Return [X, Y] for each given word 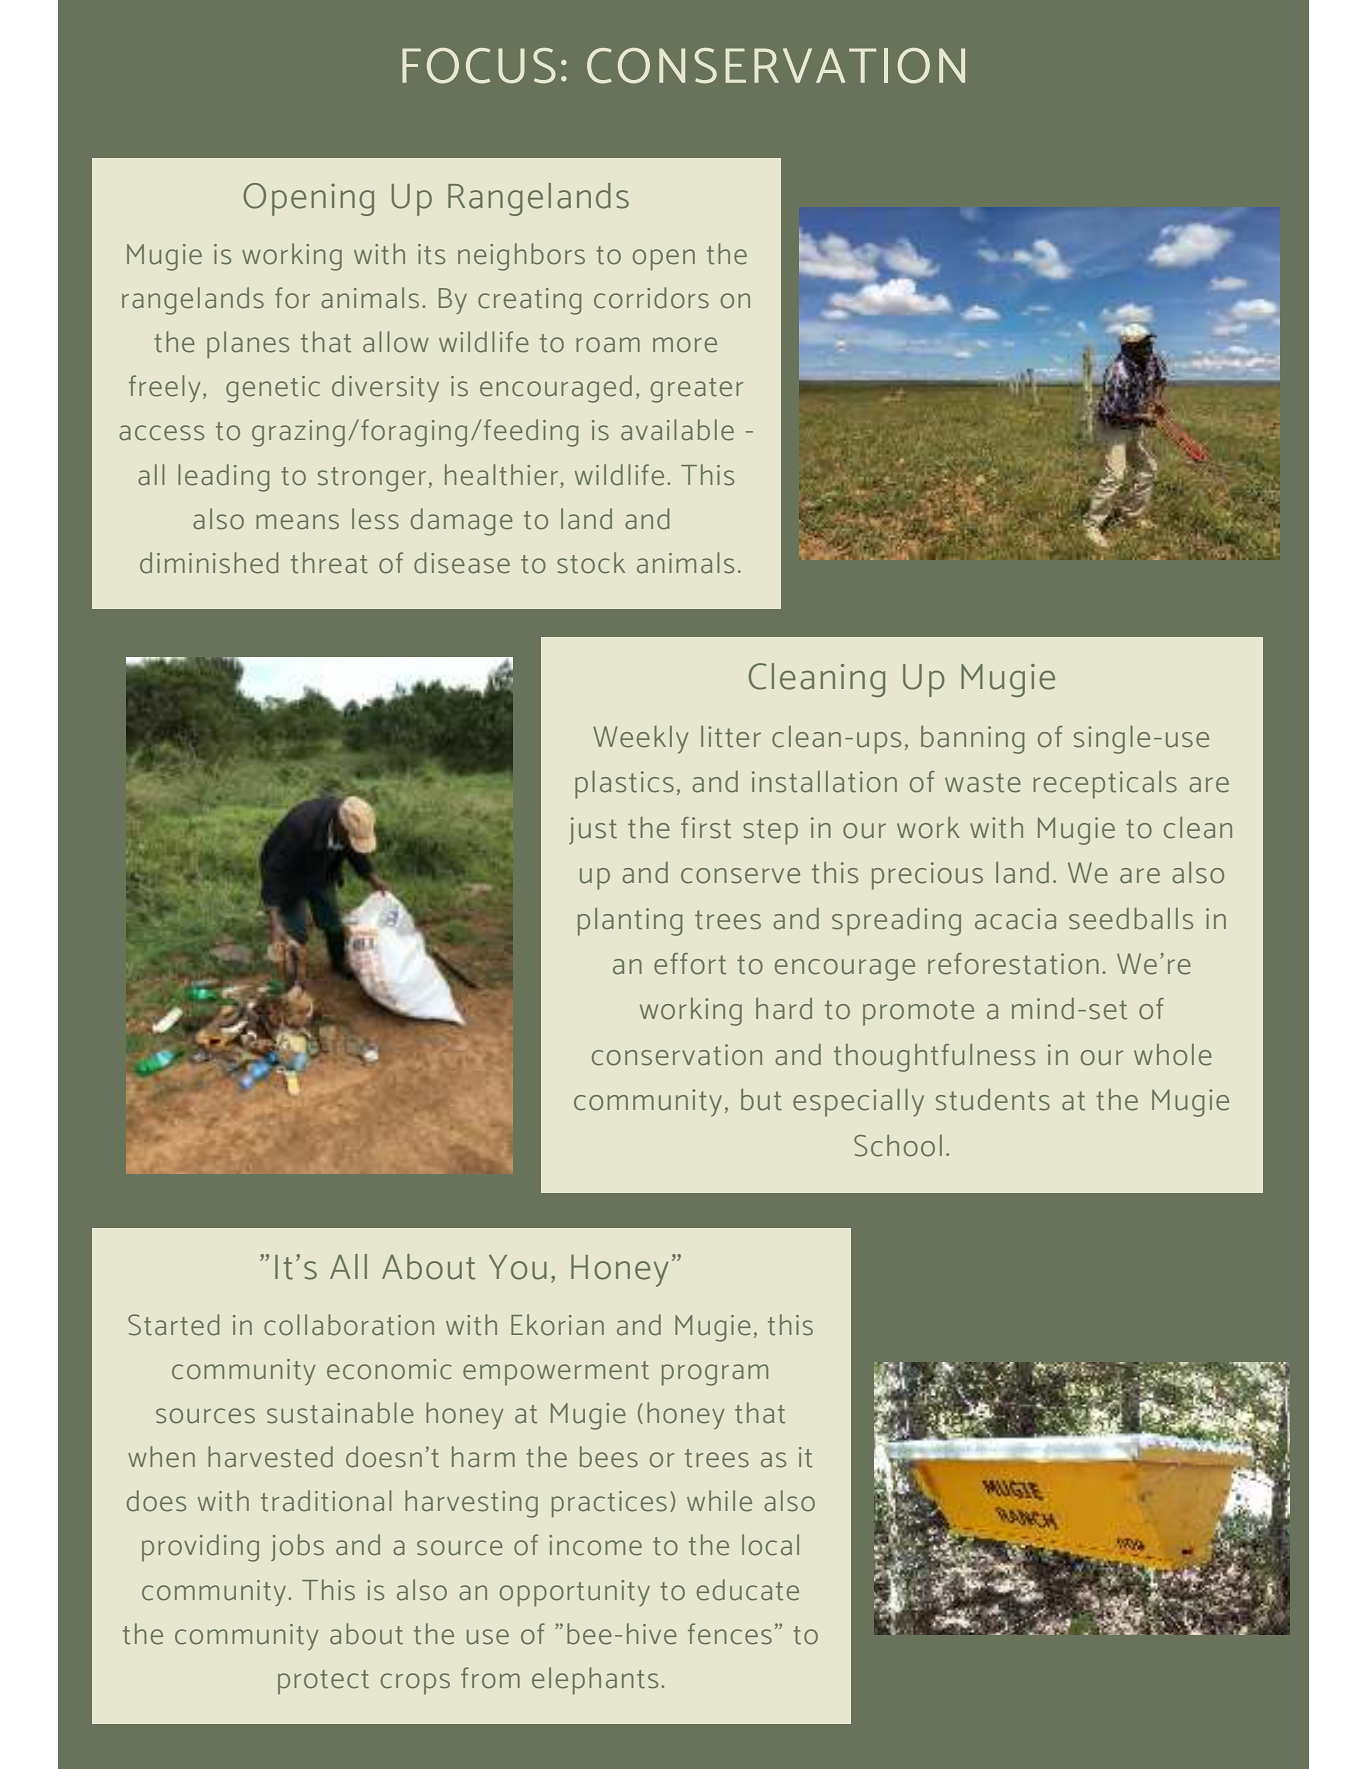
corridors [651, 298]
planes [248, 344]
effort [690, 964]
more [685, 345]
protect [323, 1682]
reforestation [1013, 964]
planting [630, 922]
